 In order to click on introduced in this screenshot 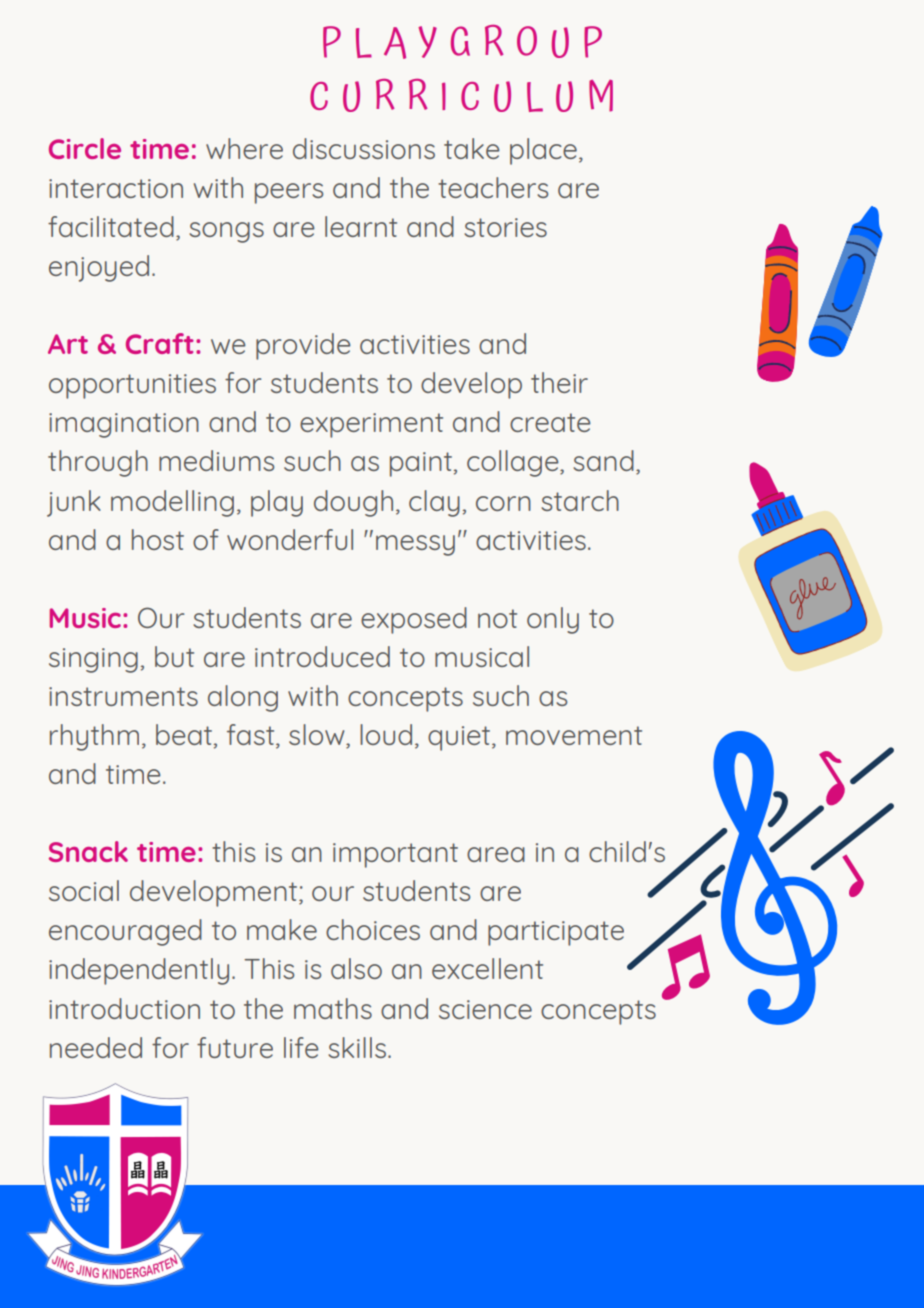, I will do `click(322, 656)`.
